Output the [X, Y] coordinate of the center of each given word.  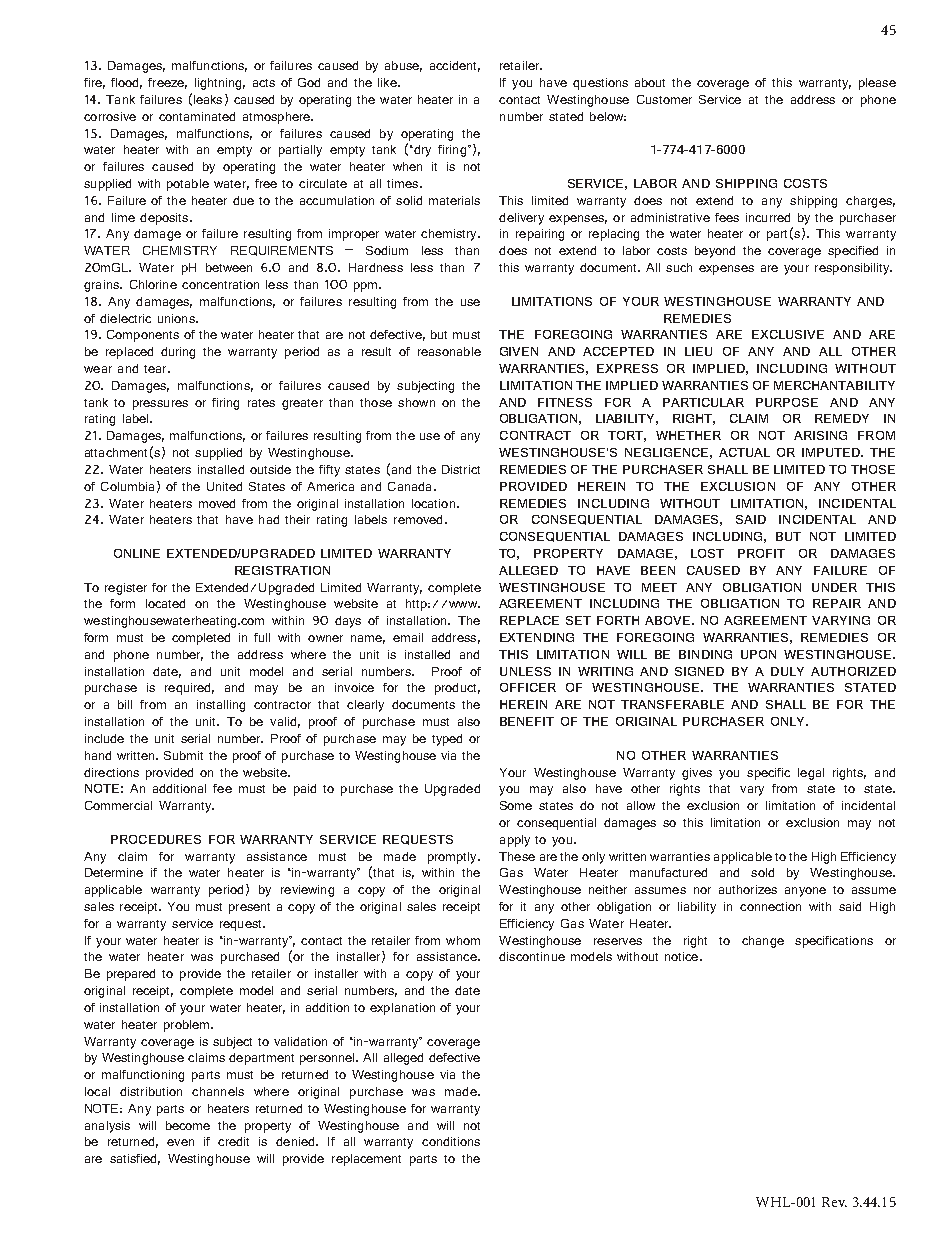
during [178, 353]
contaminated [197, 116]
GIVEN [519, 351]
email [408, 637]
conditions [451, 1141]
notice [683, 956]
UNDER [834, 587]
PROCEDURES [156, 839]
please [877, 84]
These [517, 856]
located [165, 603]
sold [762, 872]
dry [421, 151]
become [188, 1125]
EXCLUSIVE [788, 334]
